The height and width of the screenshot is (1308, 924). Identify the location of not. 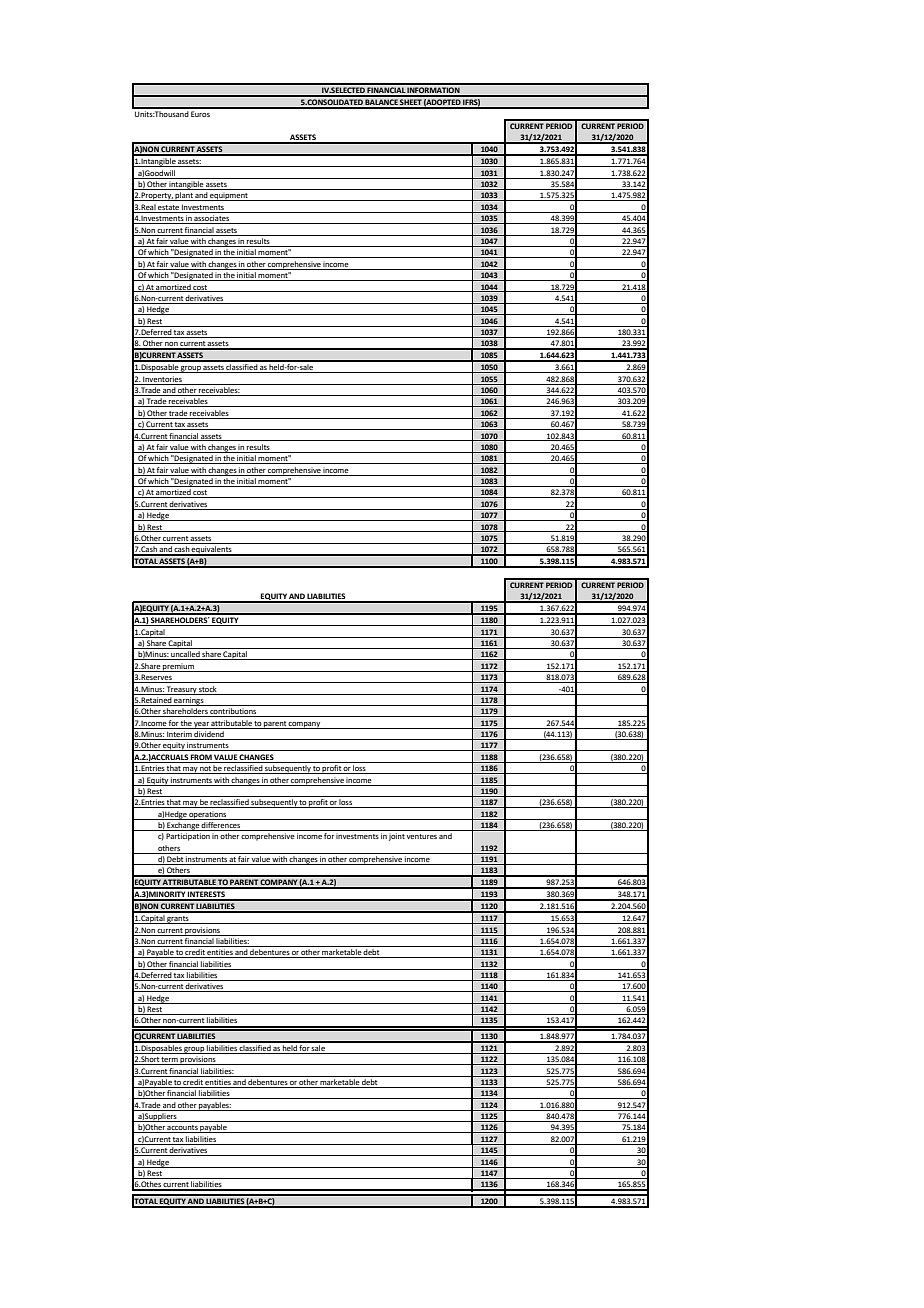
(205, 770).
